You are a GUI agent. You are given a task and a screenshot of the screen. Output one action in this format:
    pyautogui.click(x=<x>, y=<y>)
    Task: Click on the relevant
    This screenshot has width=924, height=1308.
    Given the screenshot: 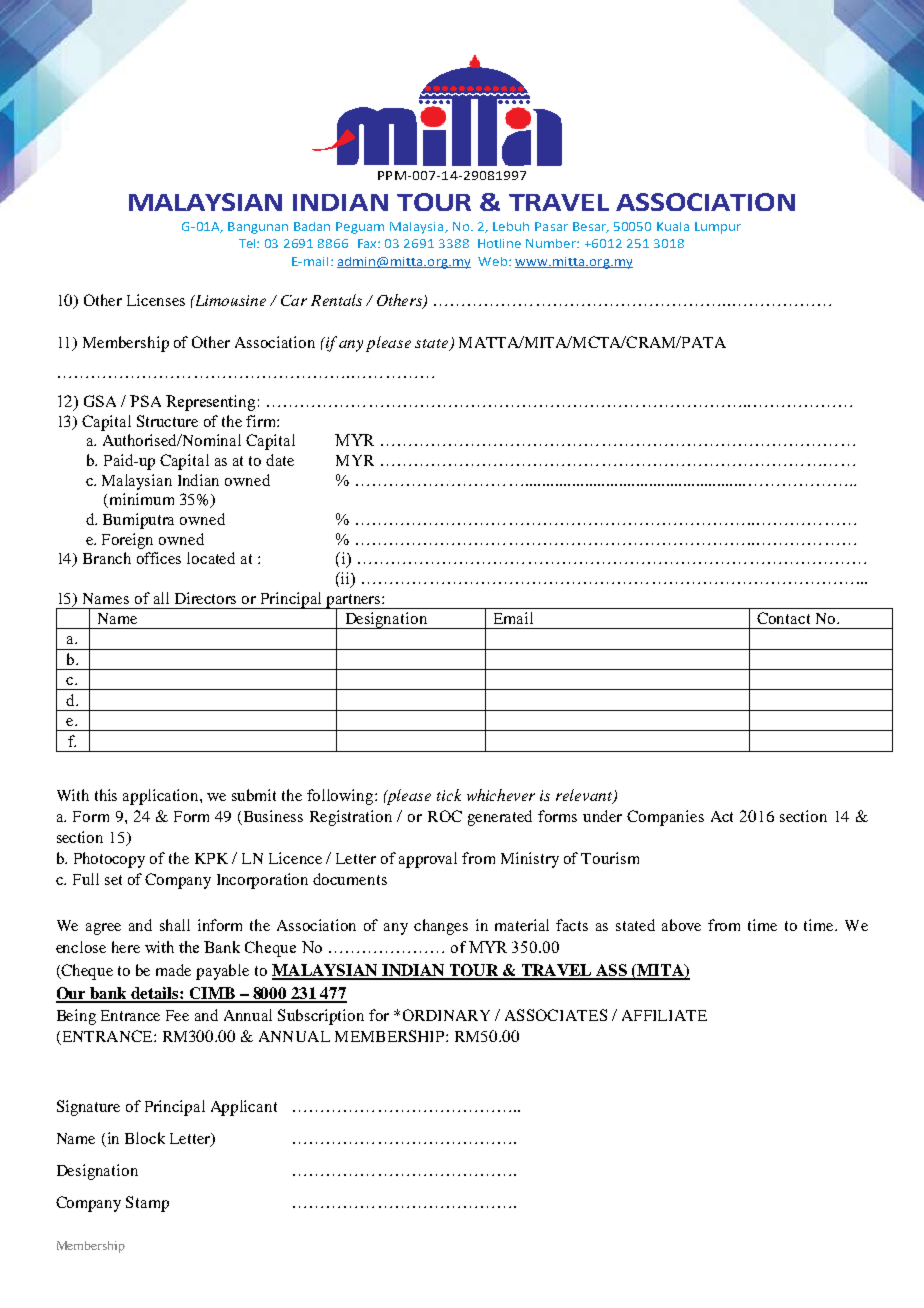 What is the action you would take?
    pyautogui.click(x=585, y=796)
